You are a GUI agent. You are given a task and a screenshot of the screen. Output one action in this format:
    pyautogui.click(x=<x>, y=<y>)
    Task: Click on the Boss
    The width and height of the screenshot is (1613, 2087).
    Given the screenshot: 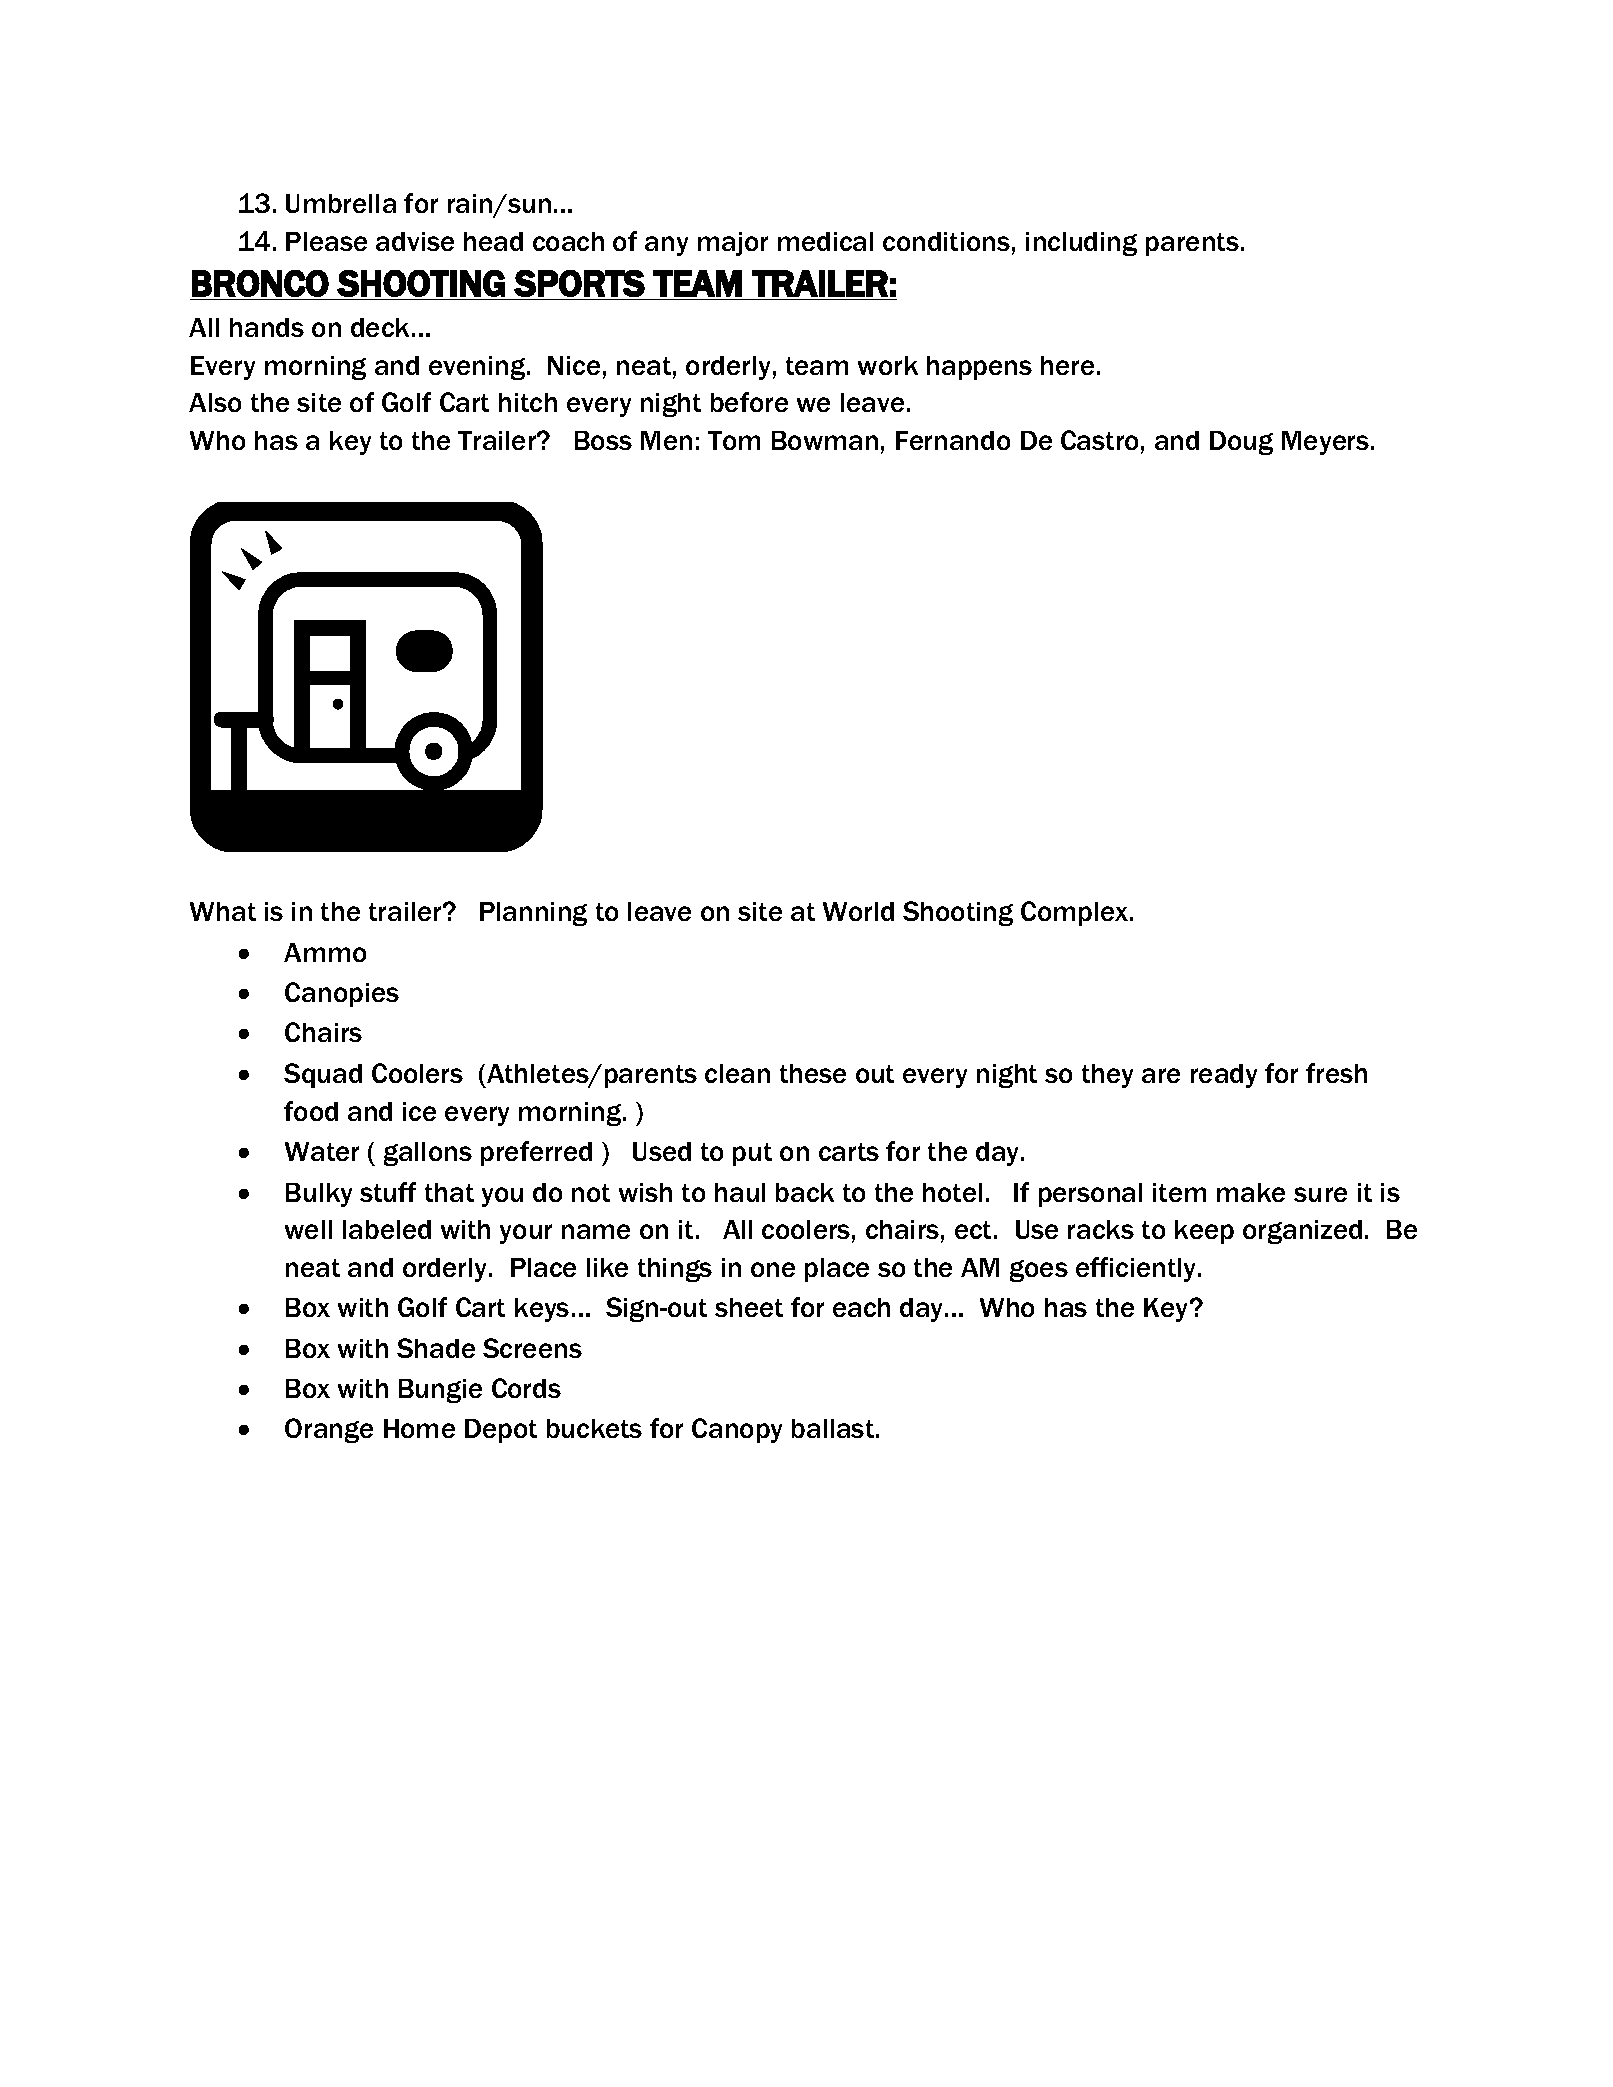 What is the action you would take?
    pyautogui.click(x=603, y=440)
